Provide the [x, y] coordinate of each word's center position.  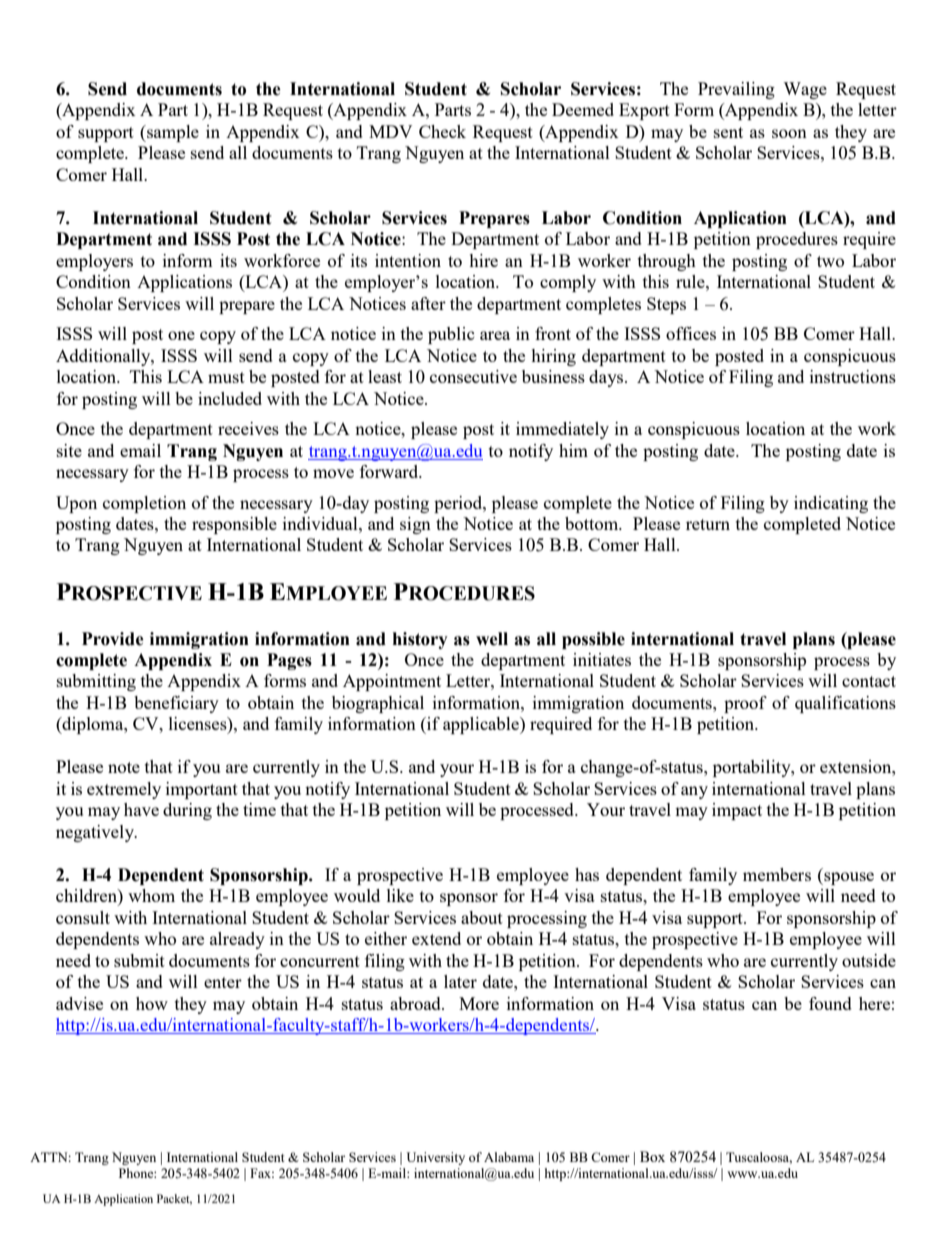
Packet [174, 1199]
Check [442, 131]
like [400, 895]
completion [144, 504]
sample [172, 133]
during [187, 811]
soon [789, 133]
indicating [831, 504]
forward [390, 471]
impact [737, 811]
